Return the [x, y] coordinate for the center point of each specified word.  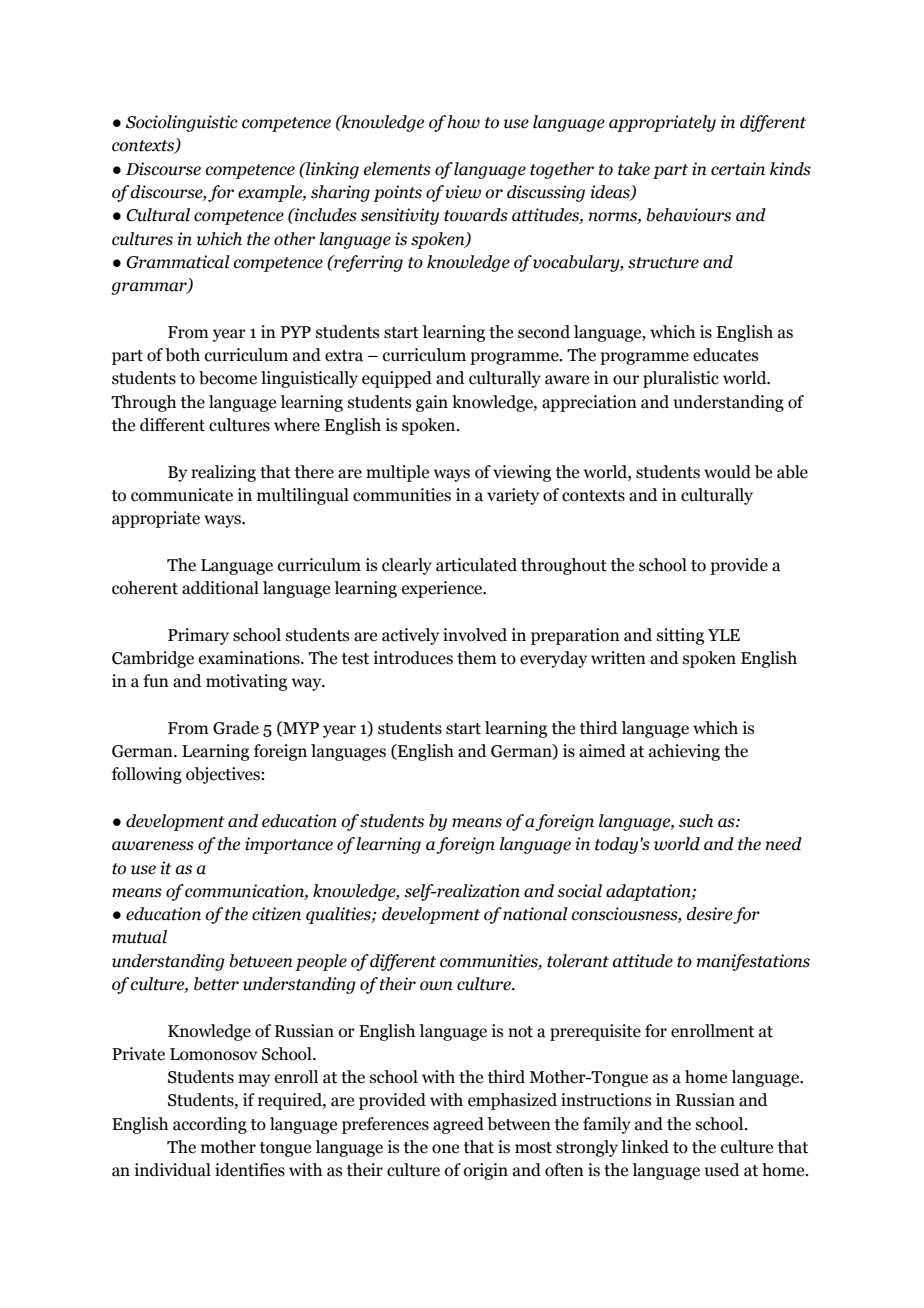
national [535, 914]
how [463, 122]
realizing [223, 473]
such [696, 821]
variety [513, 496]
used [722, 1170]
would [727, 472]
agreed [458, 1125]
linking [331, 170]
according [210, 1125]
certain [738, 169]
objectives [223, 775]
